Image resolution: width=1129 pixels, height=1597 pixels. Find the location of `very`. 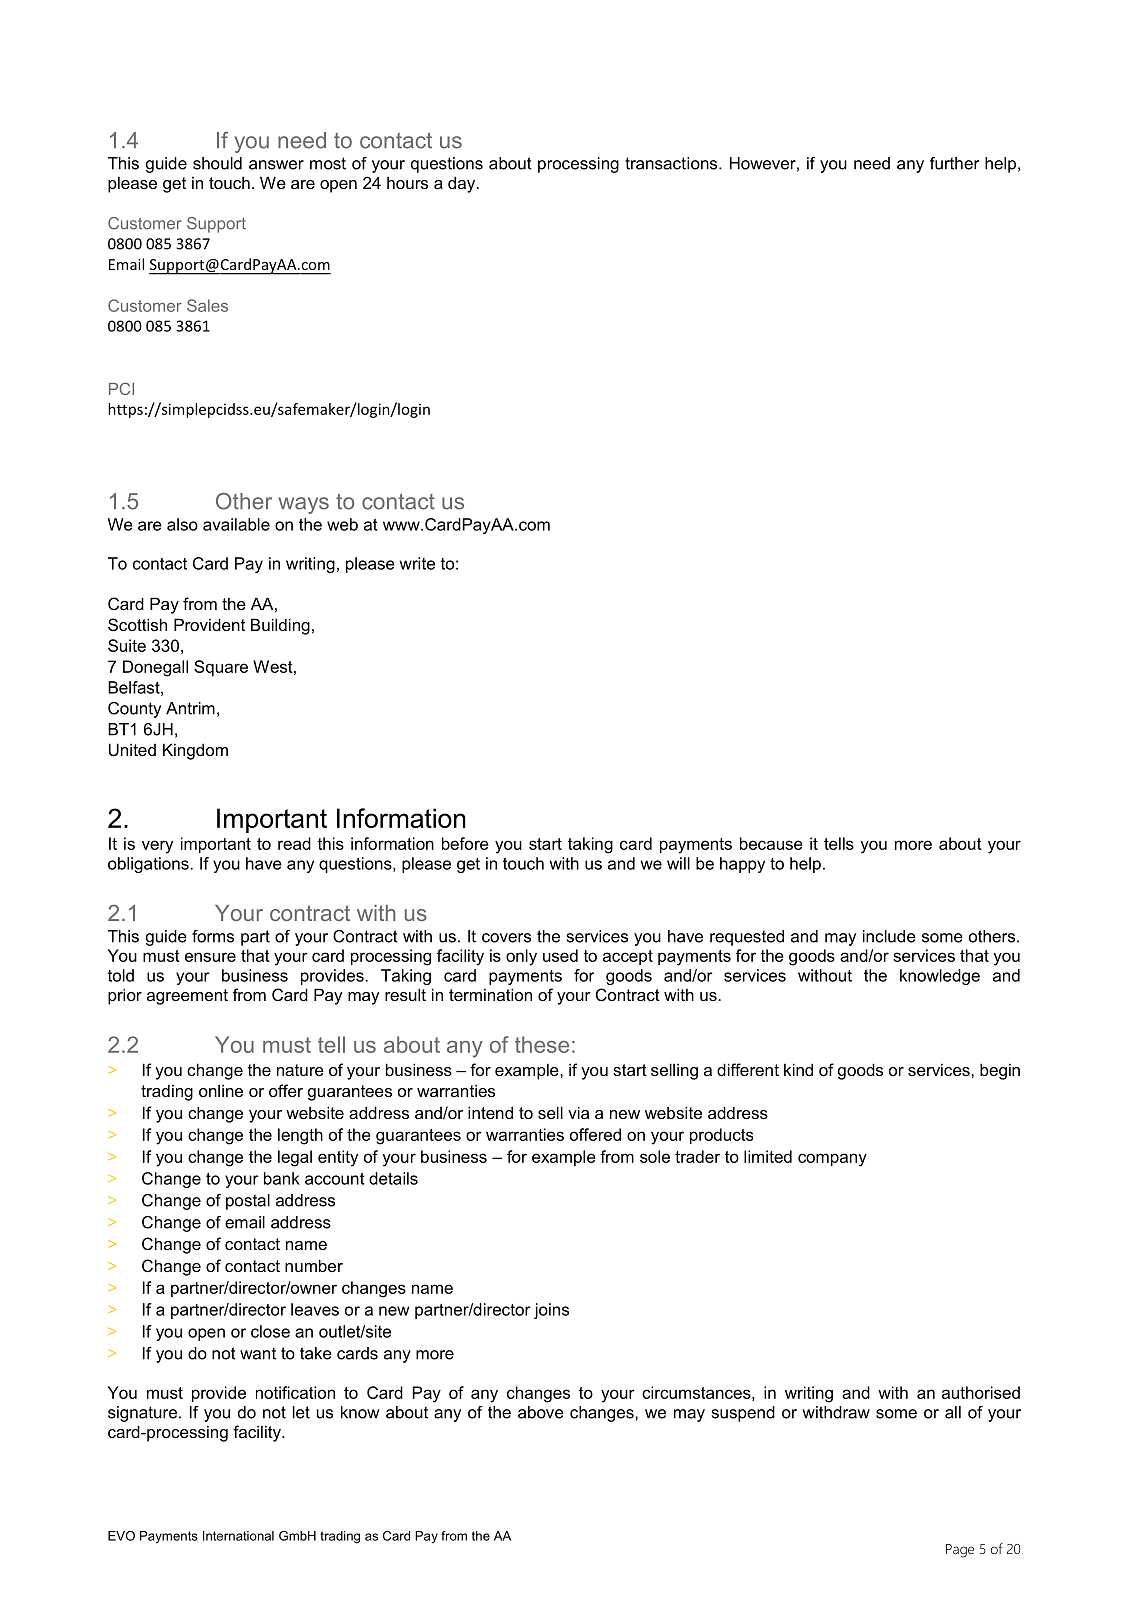

very is located at coordinates (157, 847).
